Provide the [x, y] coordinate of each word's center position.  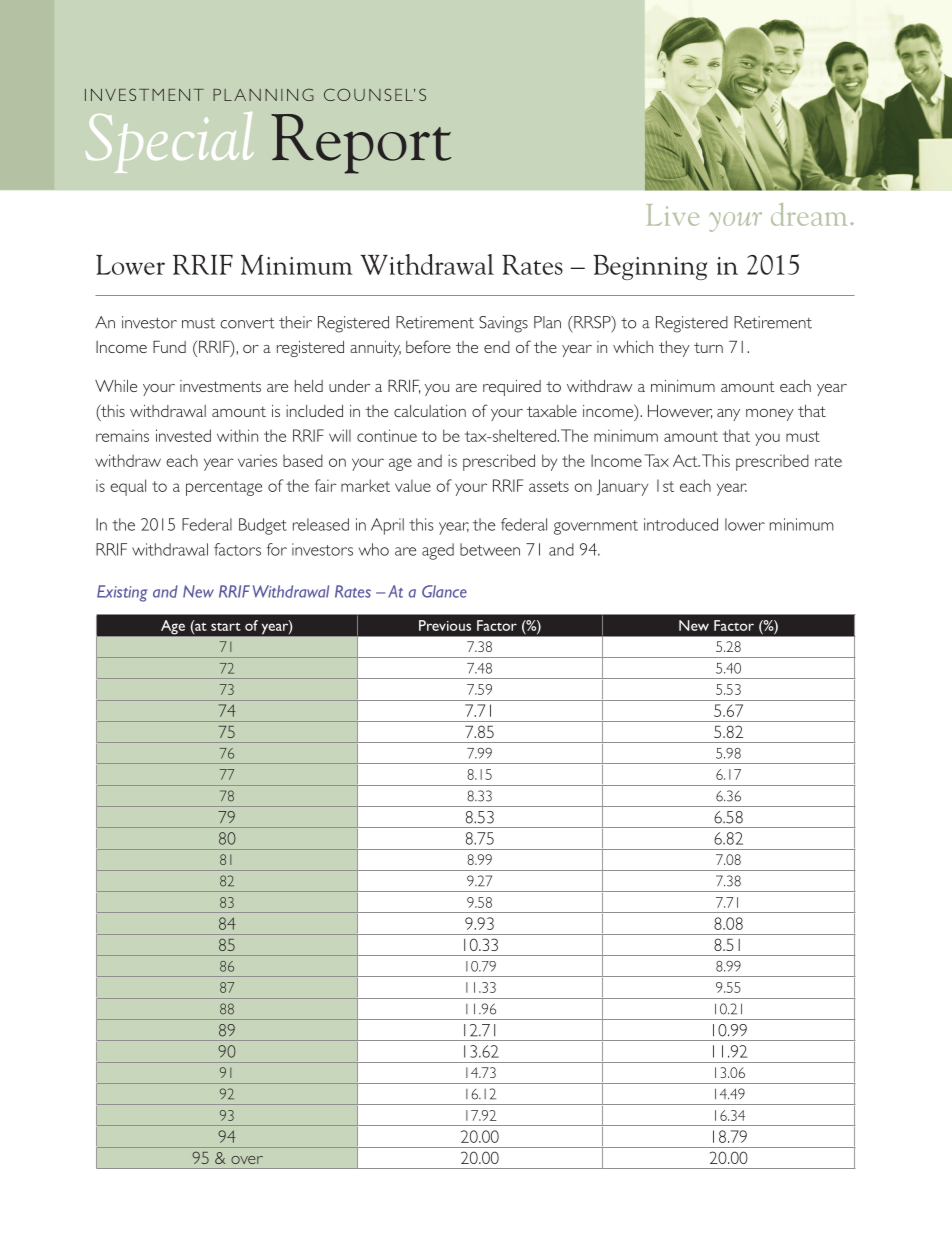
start [226, 626]
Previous [445, 625]
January [622, 487]
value [413, 485]
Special [170, 142]
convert [247, 323]
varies [257, 460]
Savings [503, 324]
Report [361, 144]
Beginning [650, 267]
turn [708, 347]
